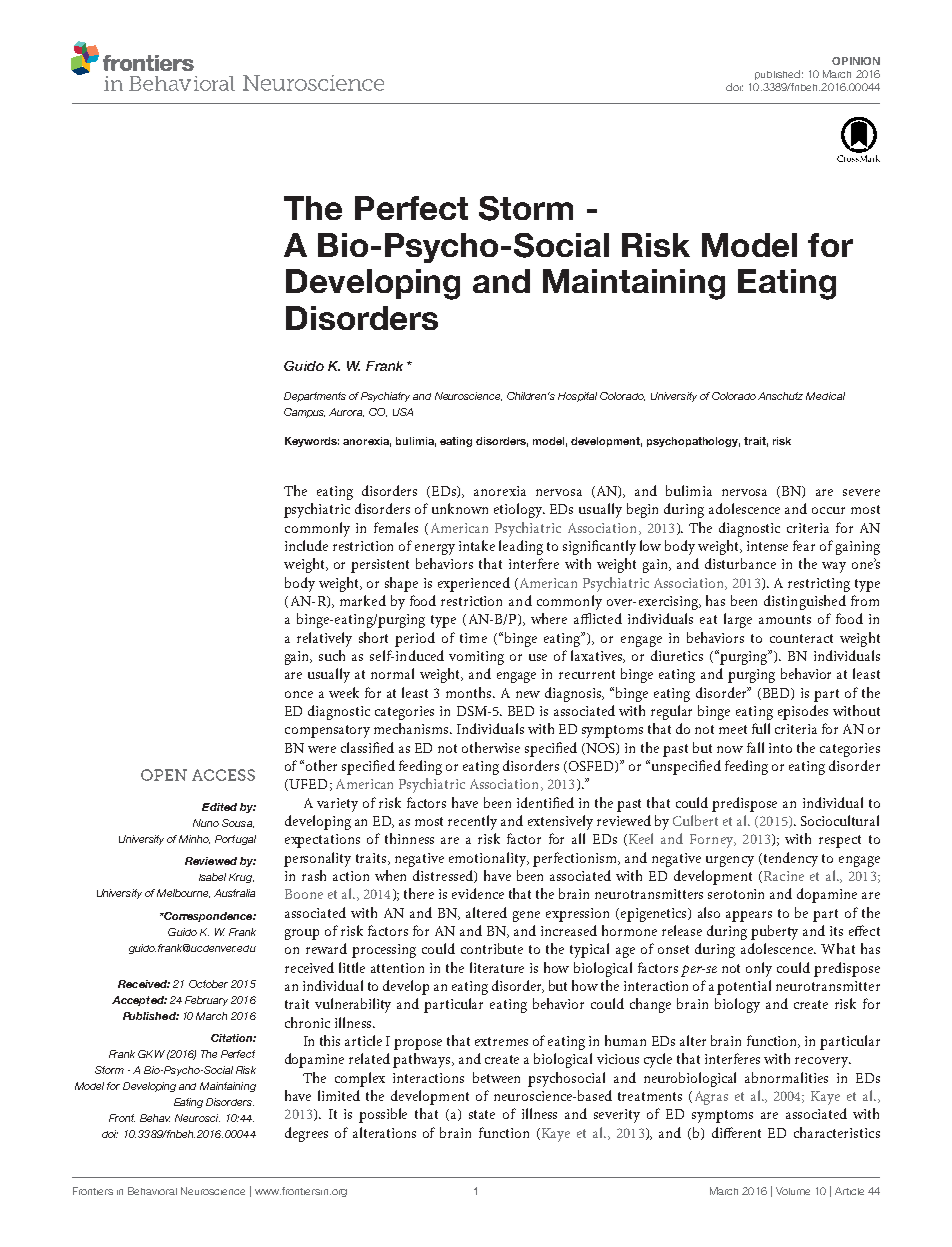 Image resolution: width=952 pixels, height=1247 pixels. Describe the element at coordinates (856, 61) in the screenshot. I see `OPINION` at that location.
